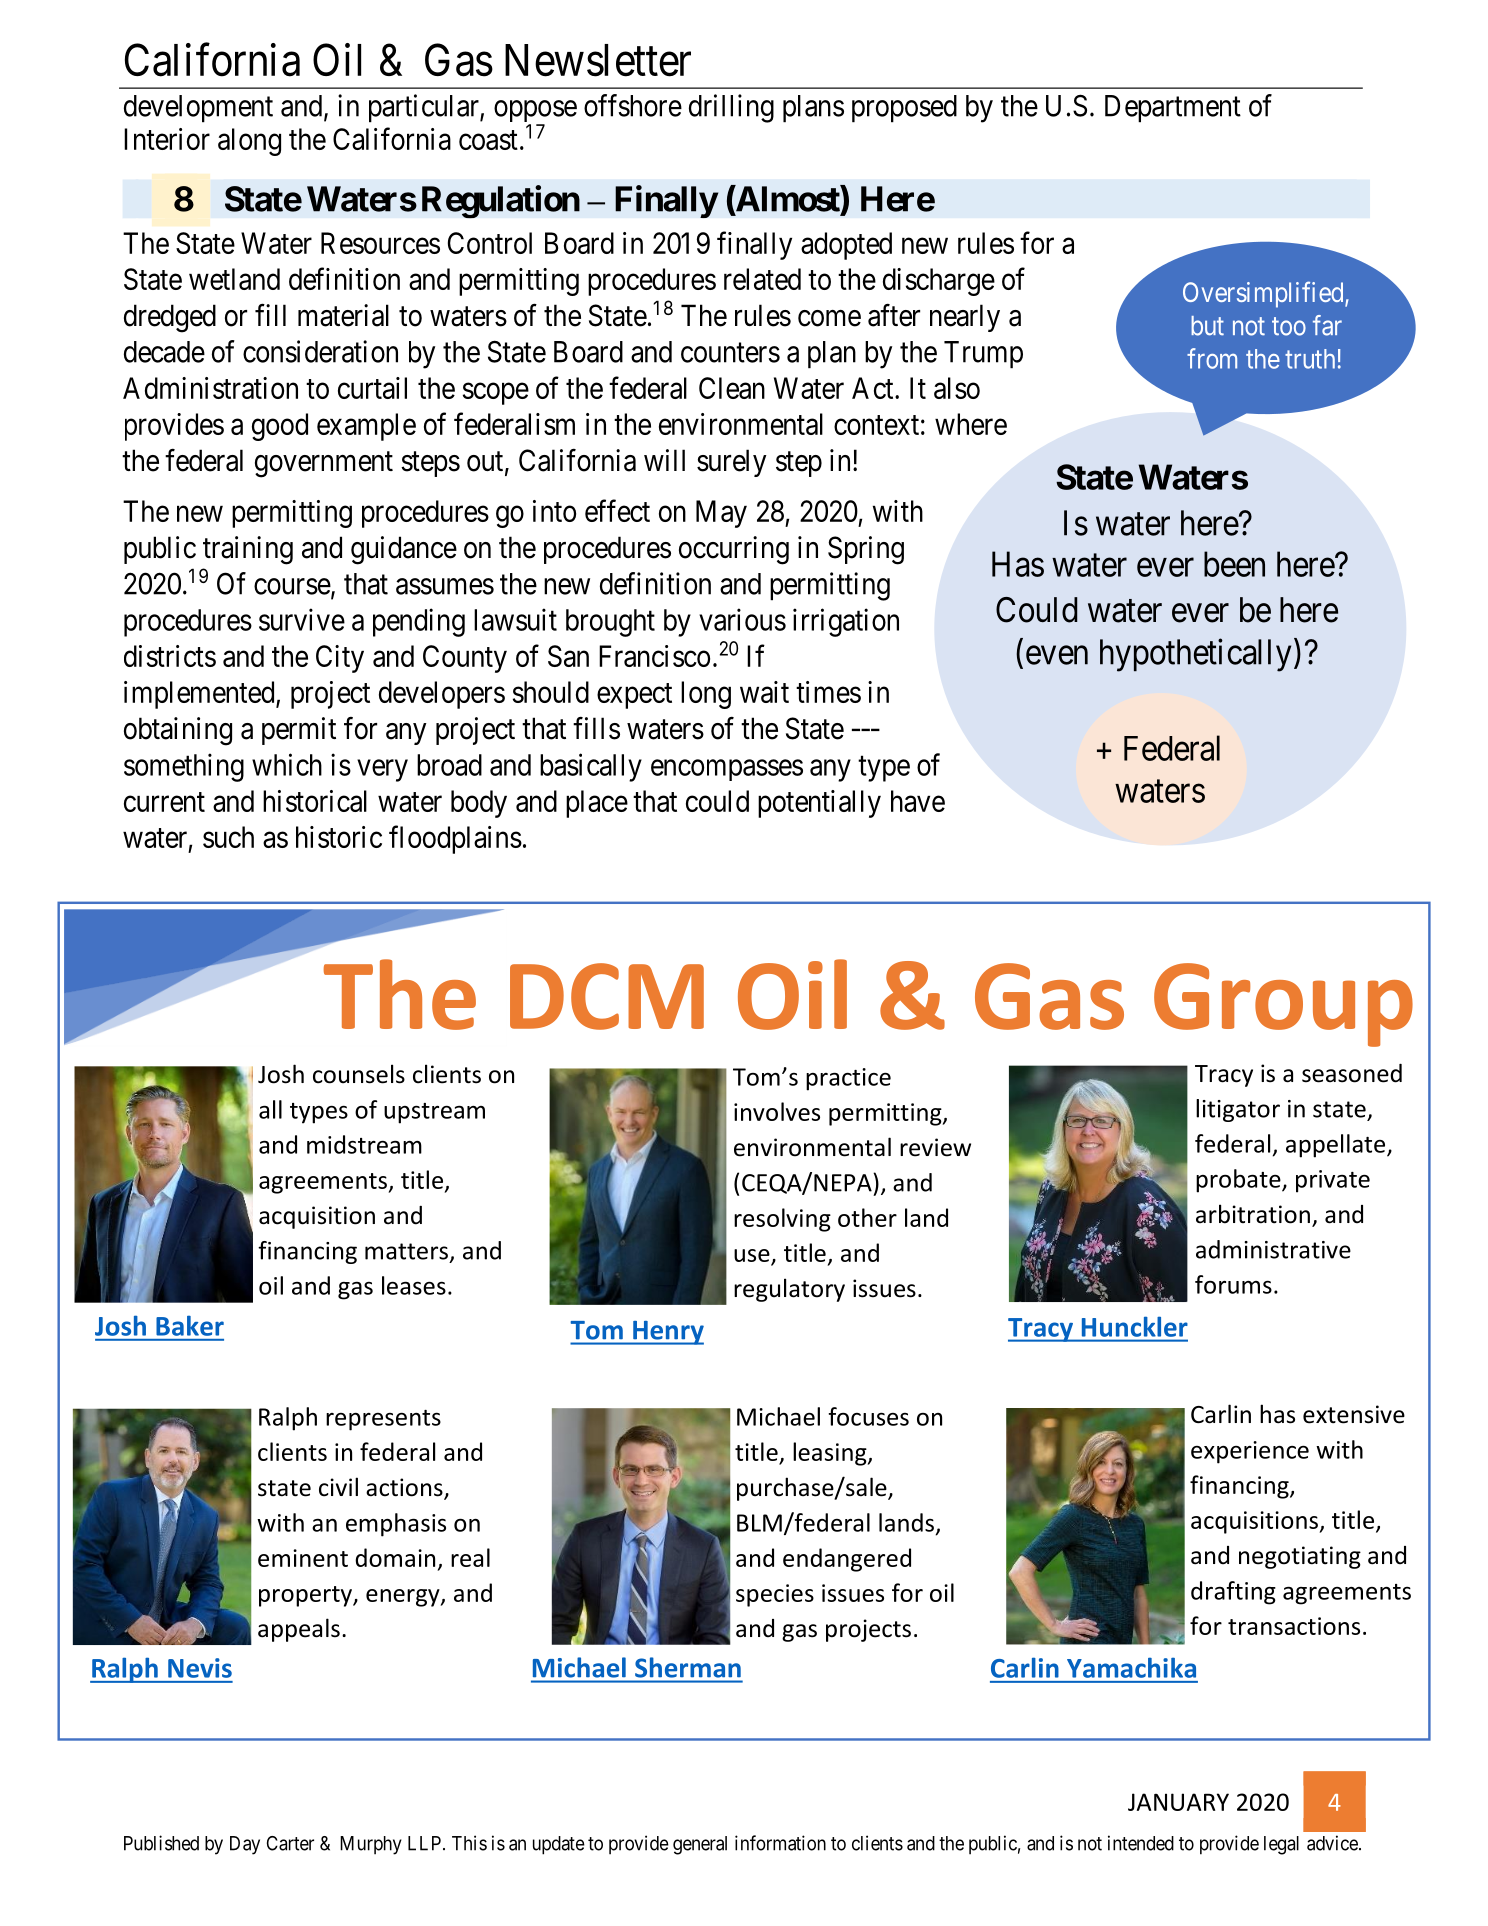 The width and height of the image is (1488, 1926). Describe the element at coordinates (764, 692) in the image. I see `wait` at that location.
